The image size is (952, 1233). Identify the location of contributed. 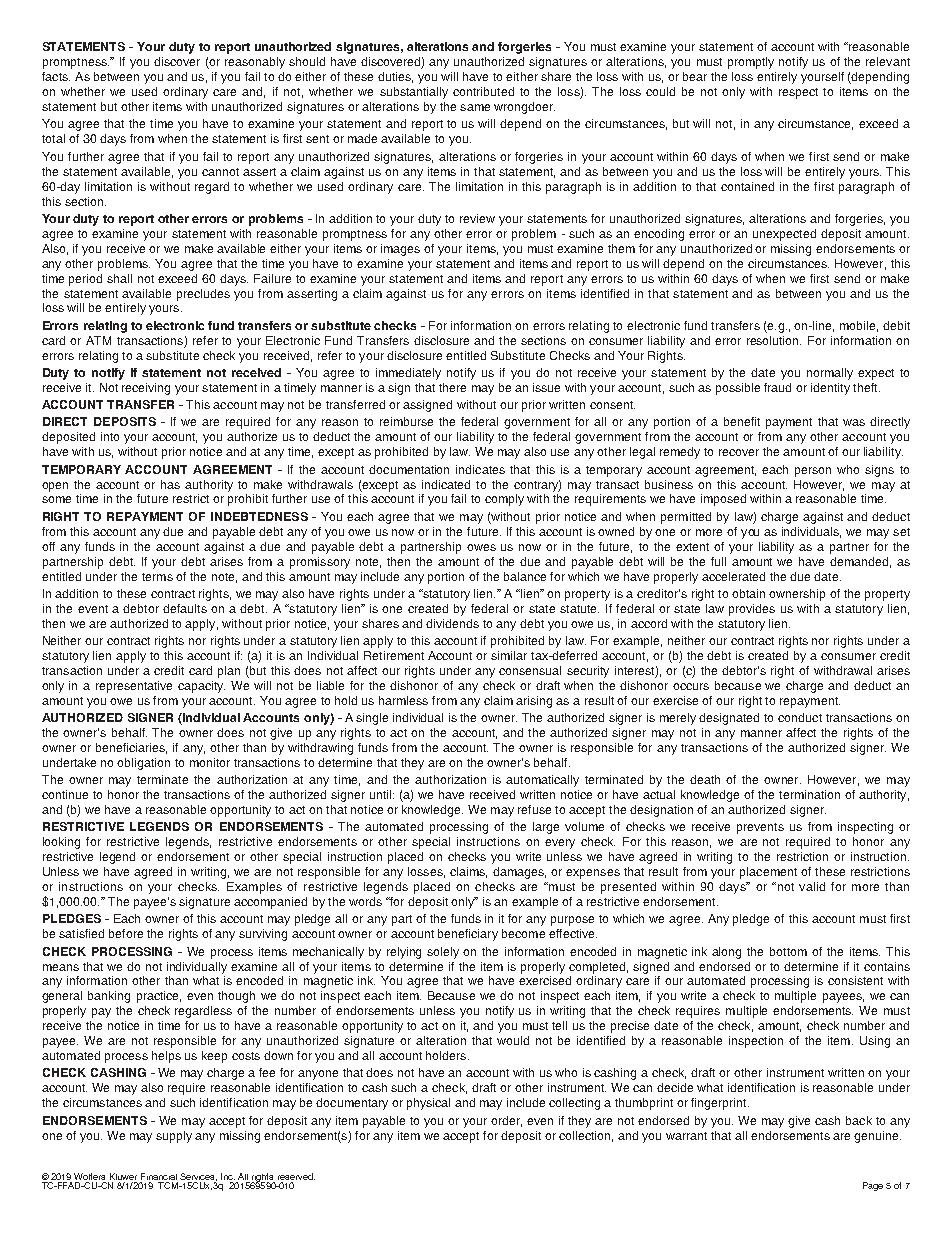
(483, 91).
